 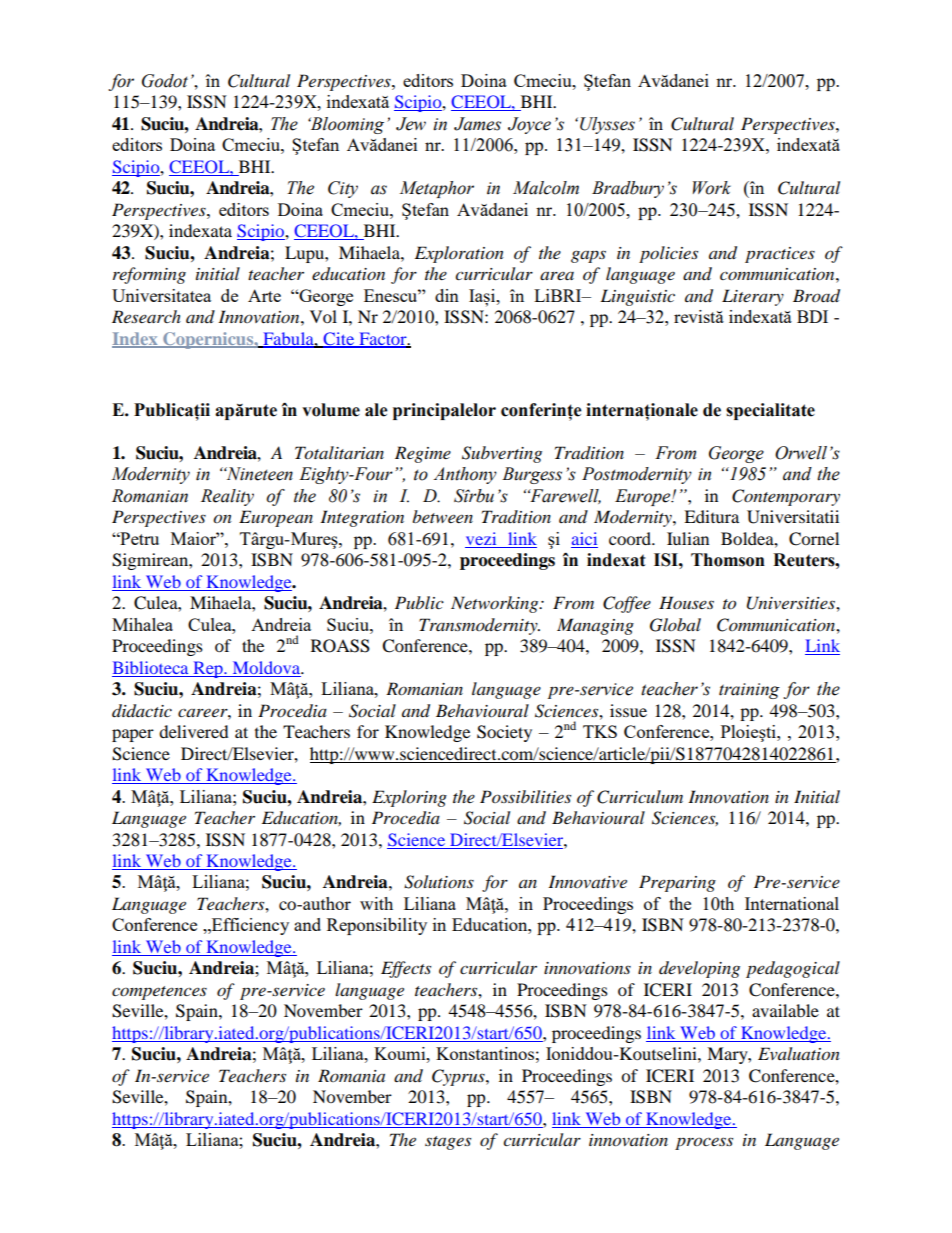 I want to click on Godot, so click(x=165, y=81).
